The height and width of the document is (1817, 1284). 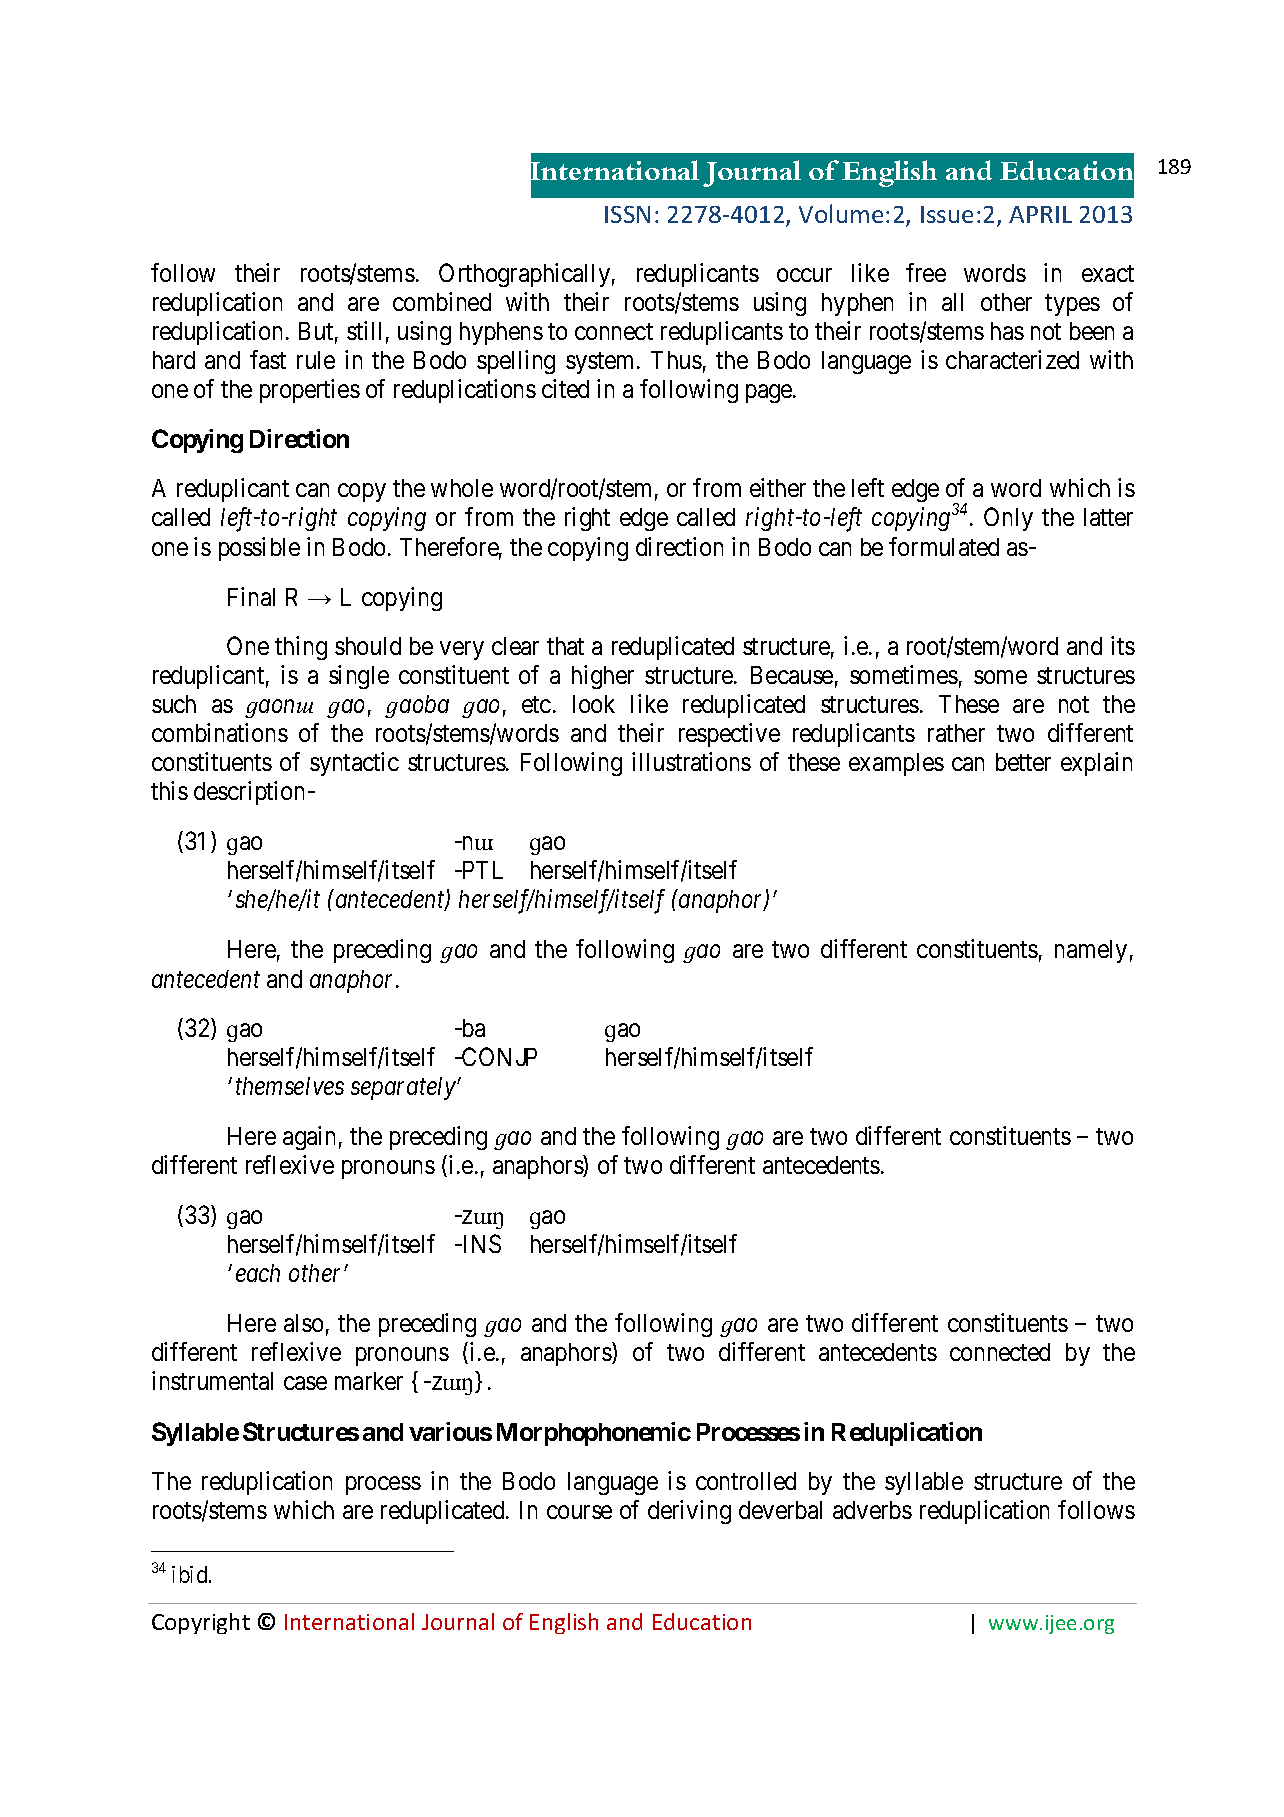 What do you see at coordinates (1040, 214) in the document?
I see `APRIL` at bounding box center [1040, 214].
